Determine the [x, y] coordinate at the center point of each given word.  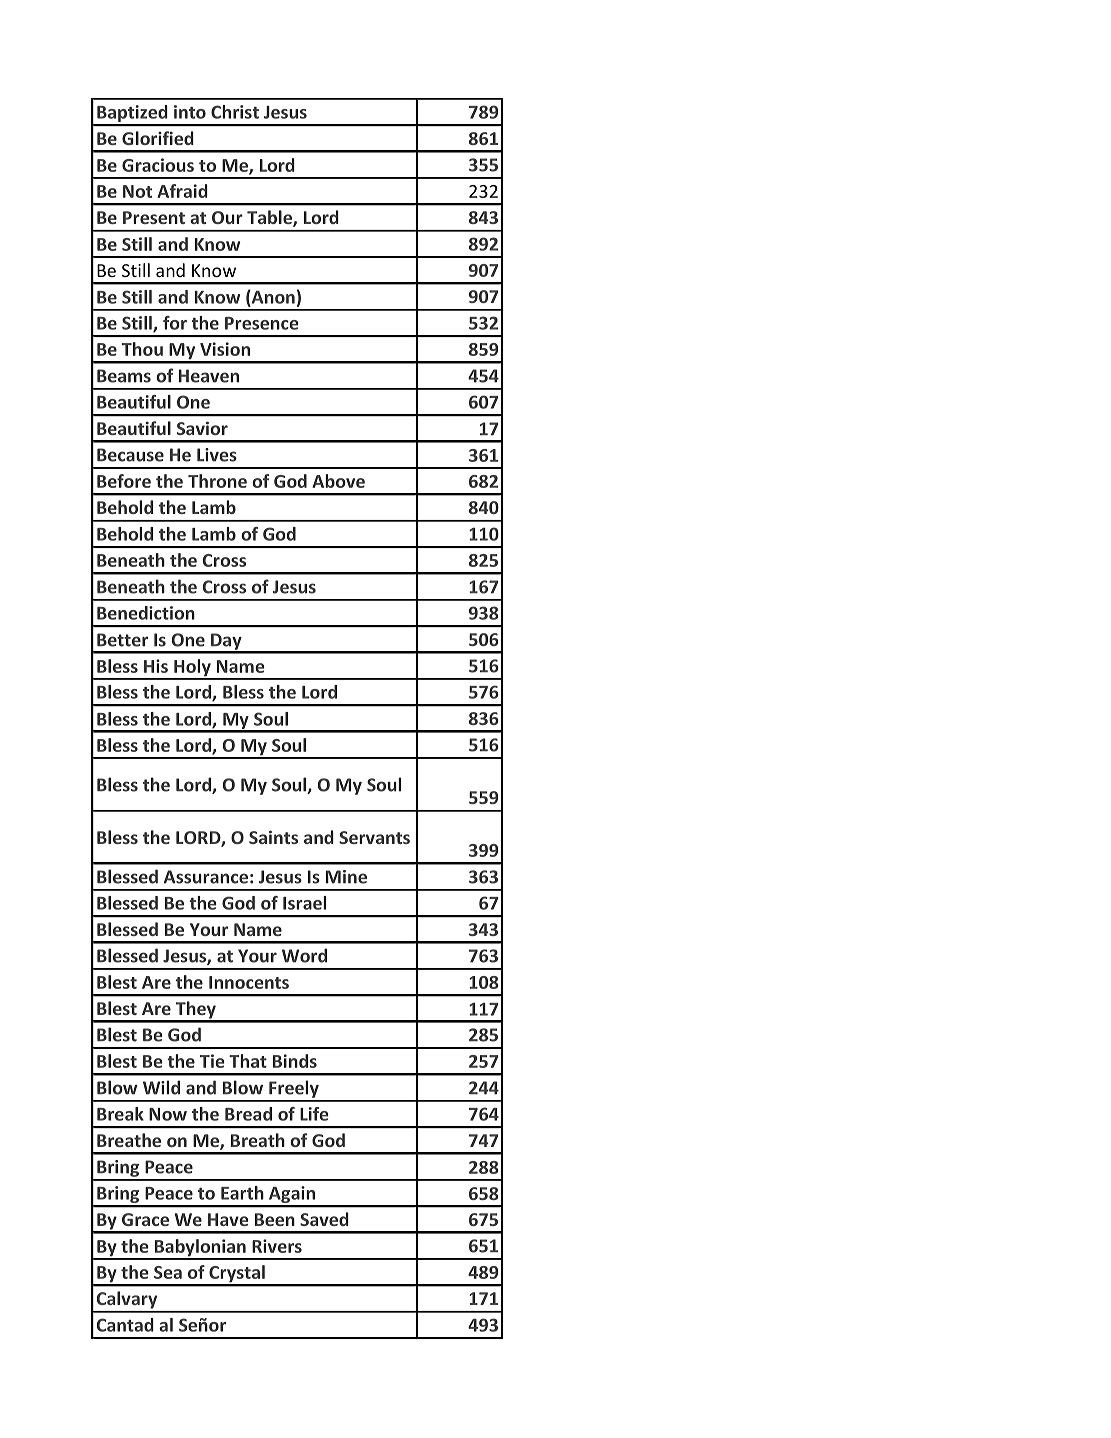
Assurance [206, 877]
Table [270, 218]
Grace [145, 1219]
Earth [242, 1193]
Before [124, 481]
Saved [324, 1219]
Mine [346, 877]
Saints [273, 837]
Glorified [158, 138]
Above [338, 481]
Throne [217, 481]
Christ [235, 112]
